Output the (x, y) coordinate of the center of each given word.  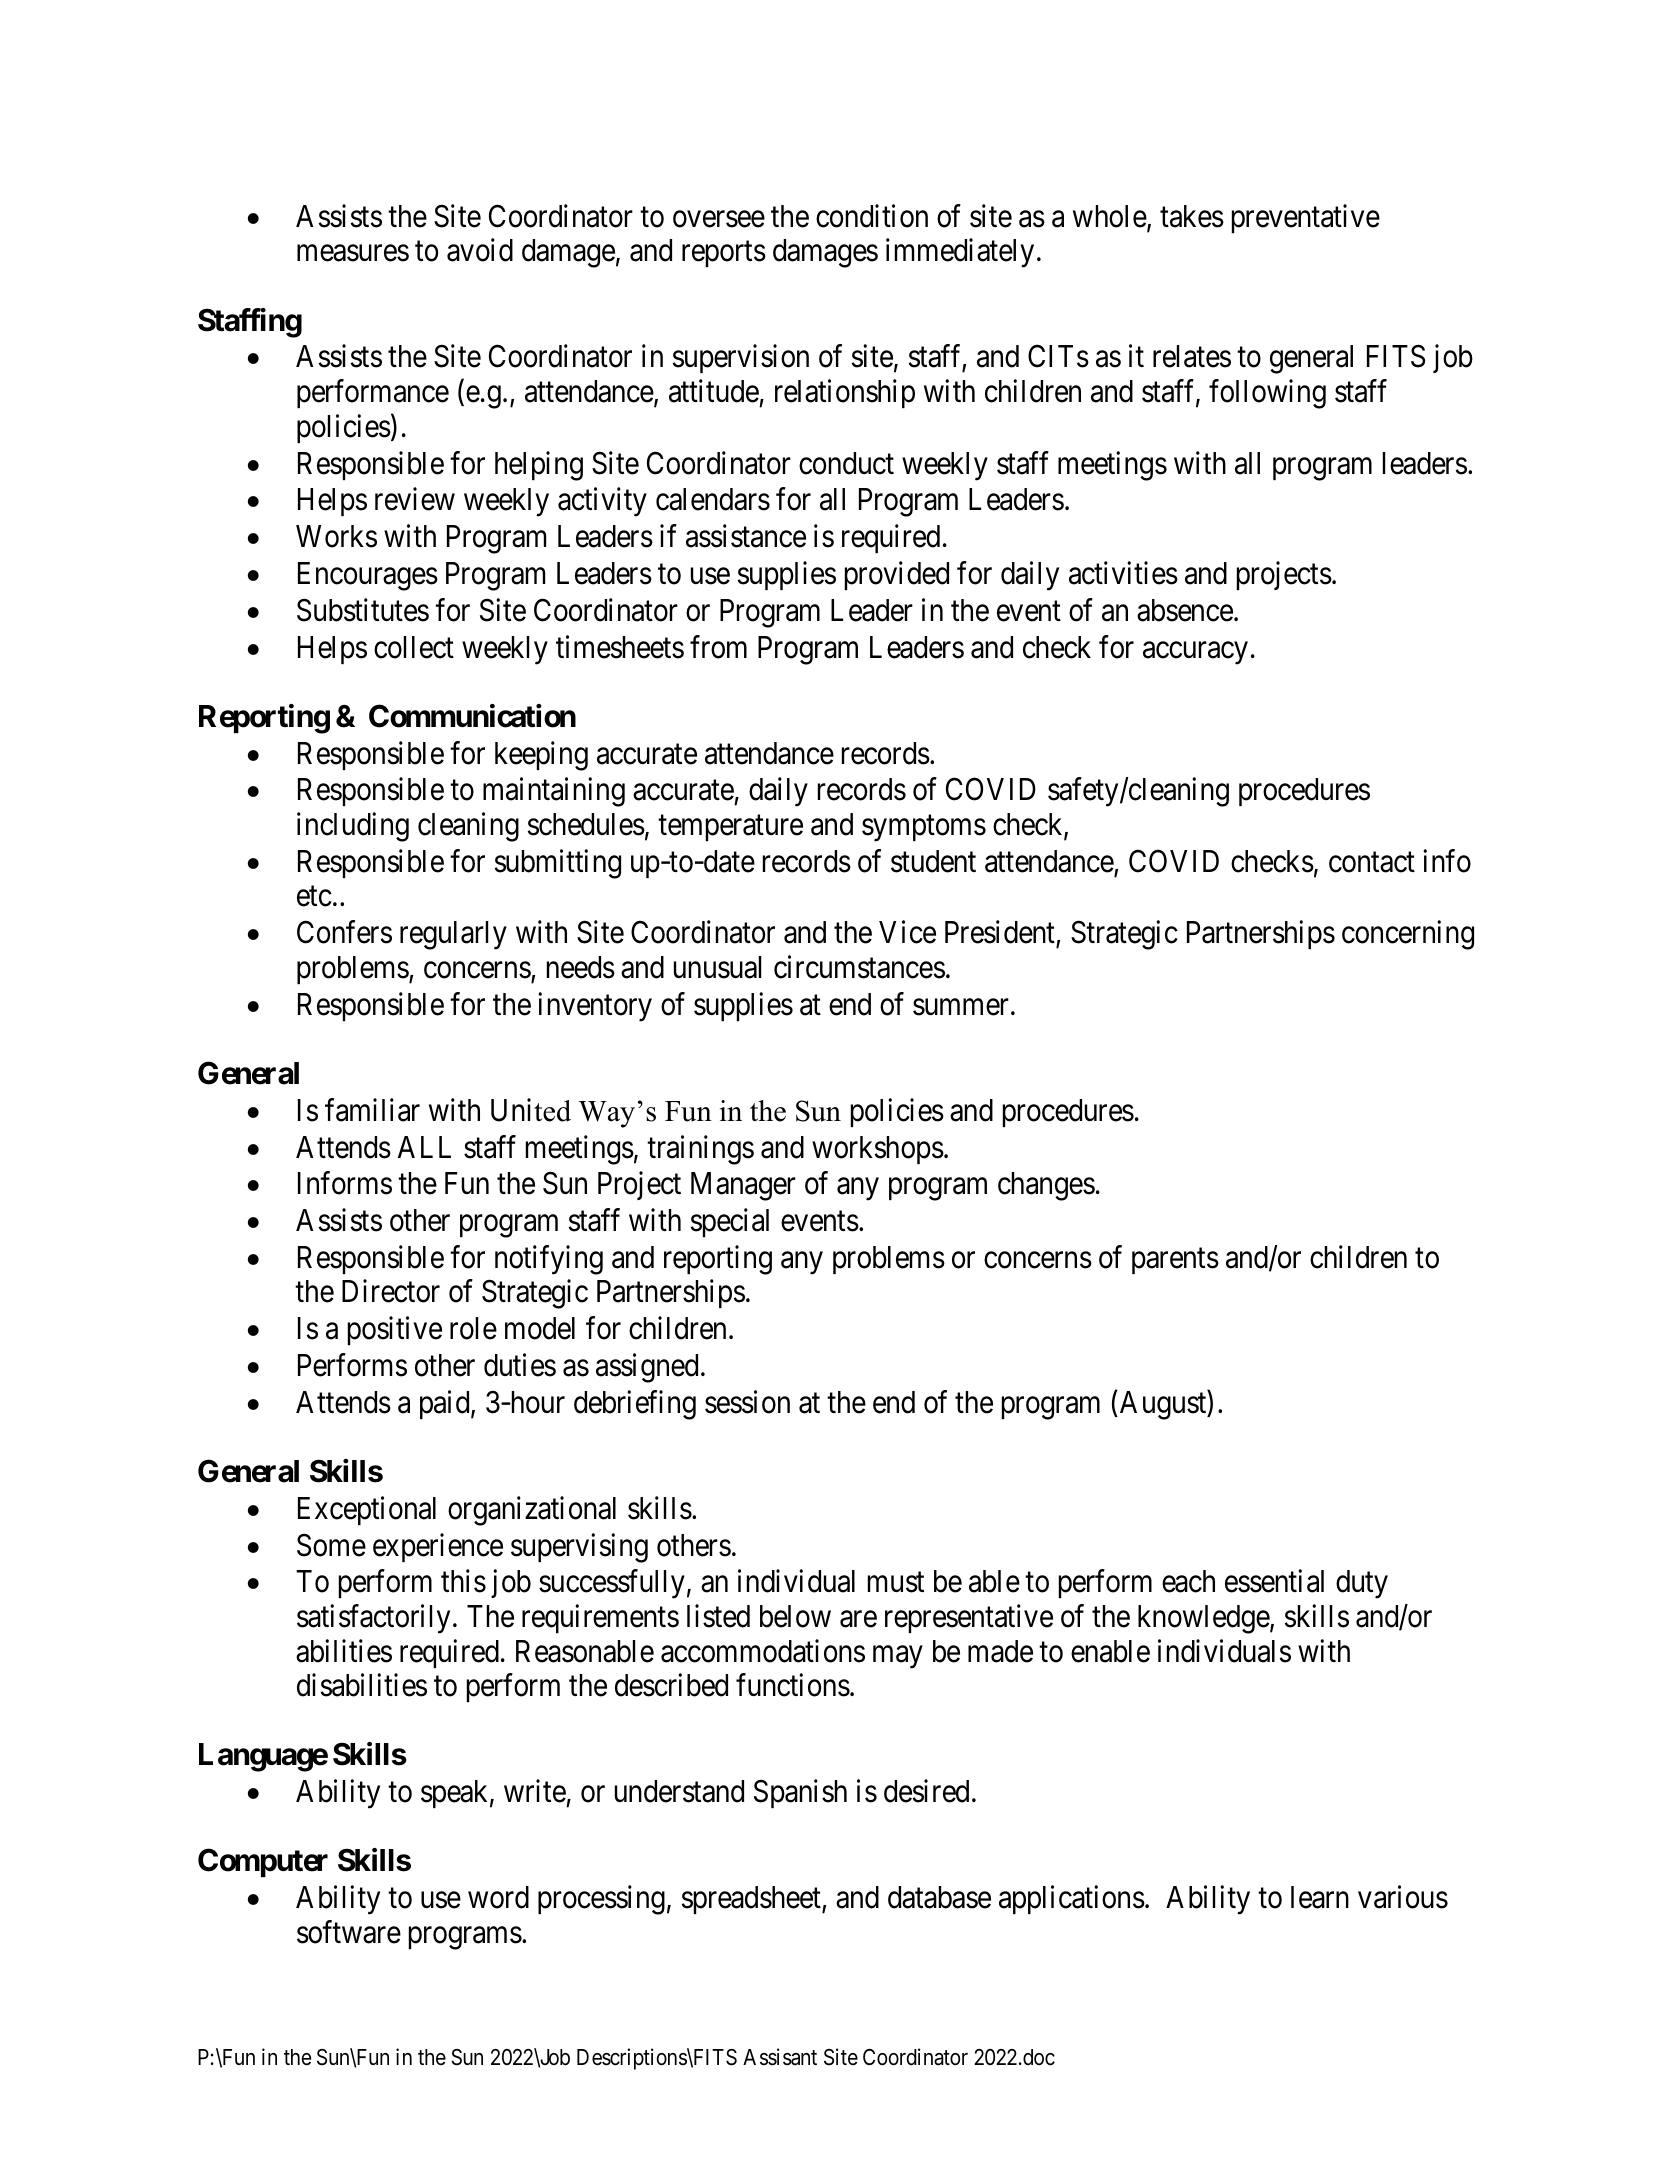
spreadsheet (752, 1900)
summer (961, 1007)
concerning (1408, 935)
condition (872, 216)
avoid (480, 250)
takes (1192, 216)
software (349, 1932)
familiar (372, 1110)
